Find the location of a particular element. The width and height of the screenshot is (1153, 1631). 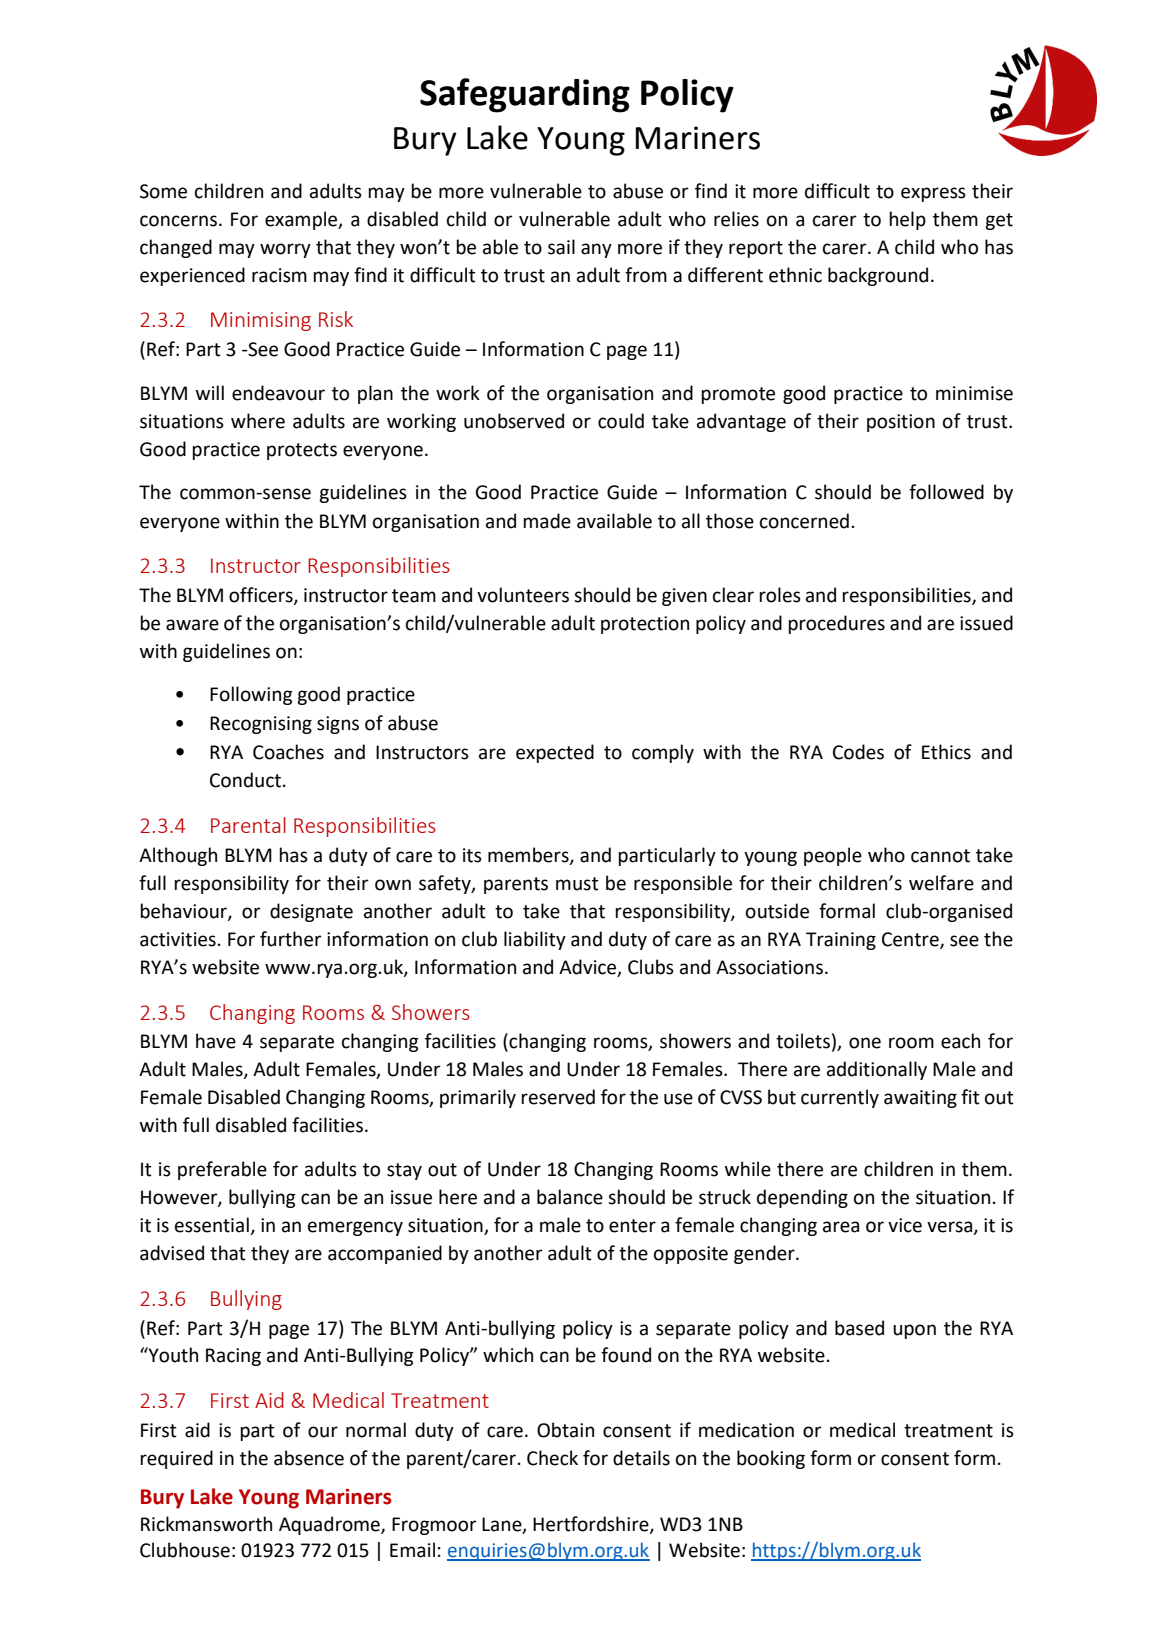

cannot is located at coordinates (940, 856).
